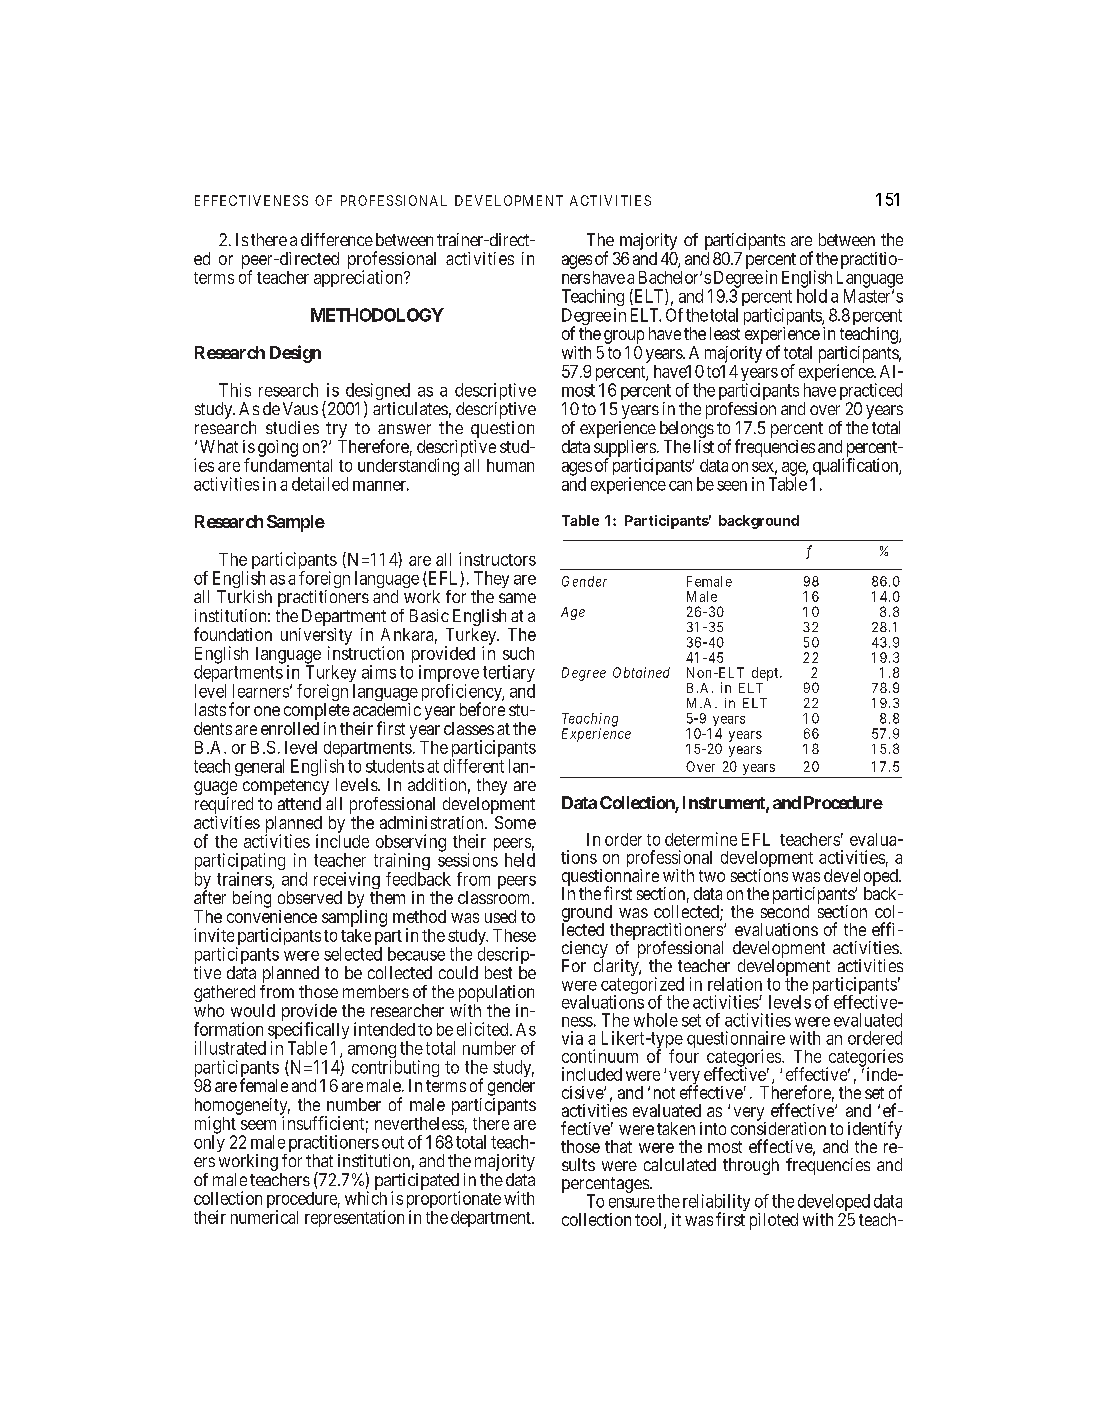 This image has height=1418, width=1096. I want to click on difference, so click(337, 239).
